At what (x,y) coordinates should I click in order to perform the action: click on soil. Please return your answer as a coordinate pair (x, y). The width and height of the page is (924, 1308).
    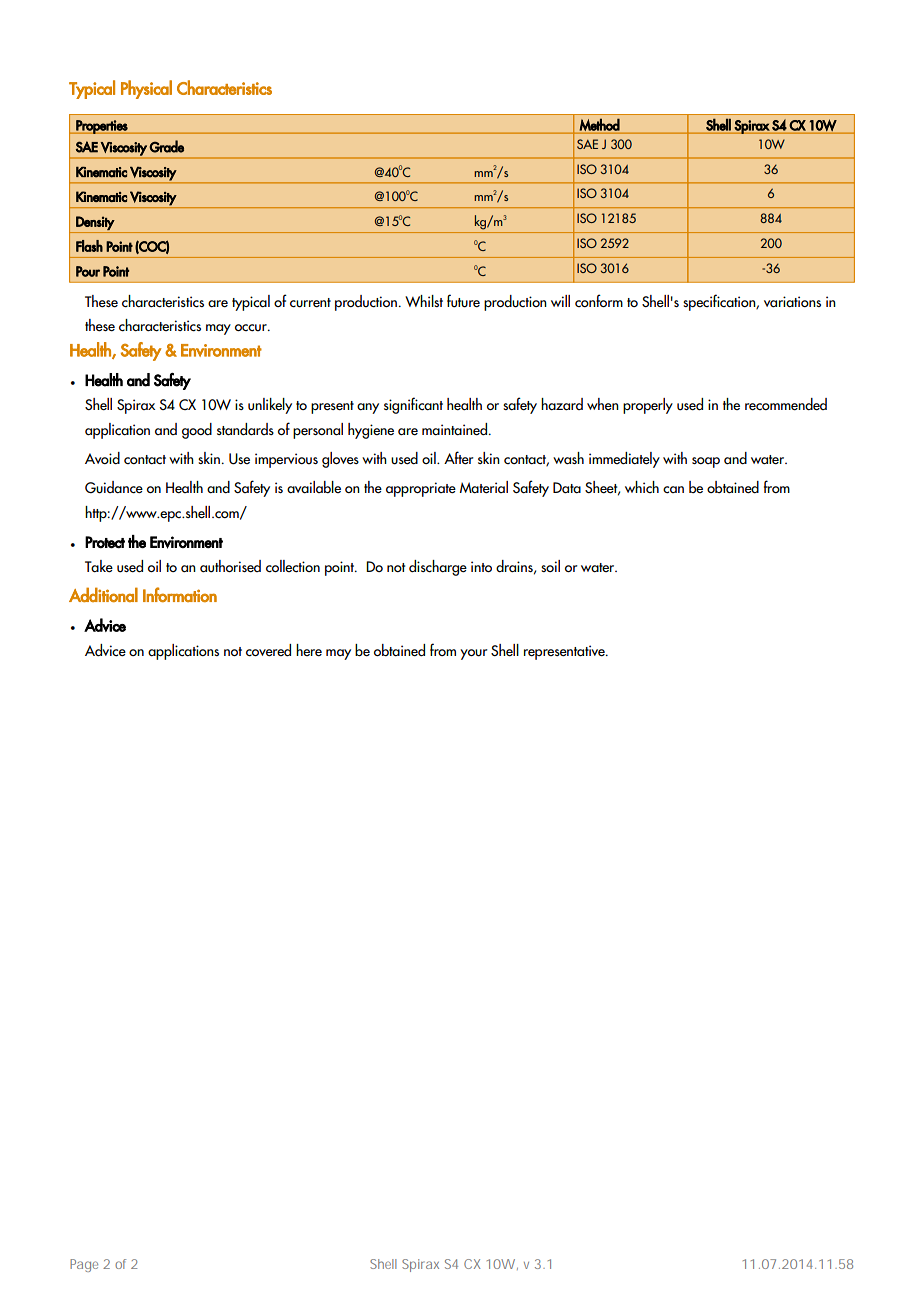
    Looking at the image, I should click on (550, 566).
